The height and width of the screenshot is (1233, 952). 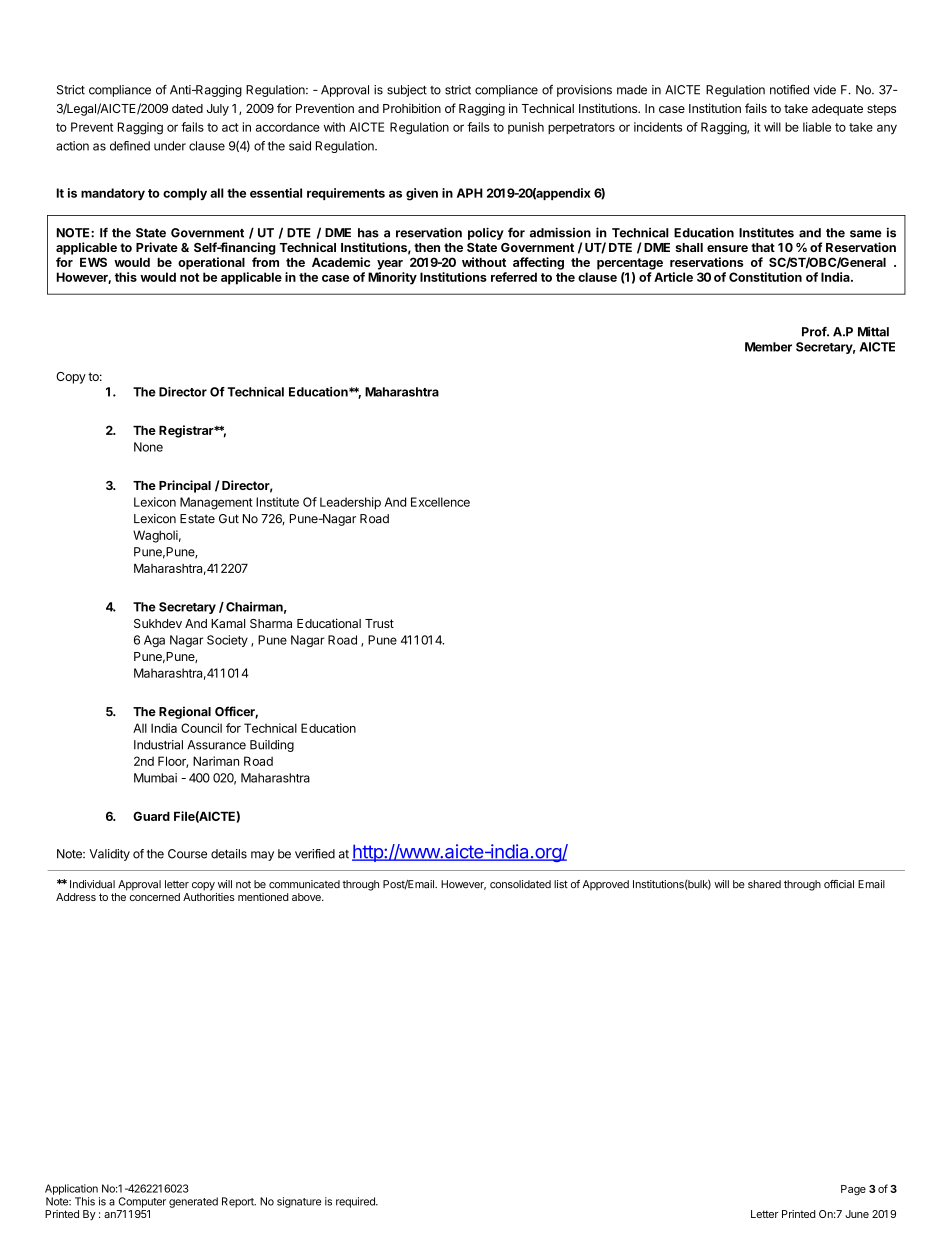 I want to click on liable, so click(x=817, y=127).
